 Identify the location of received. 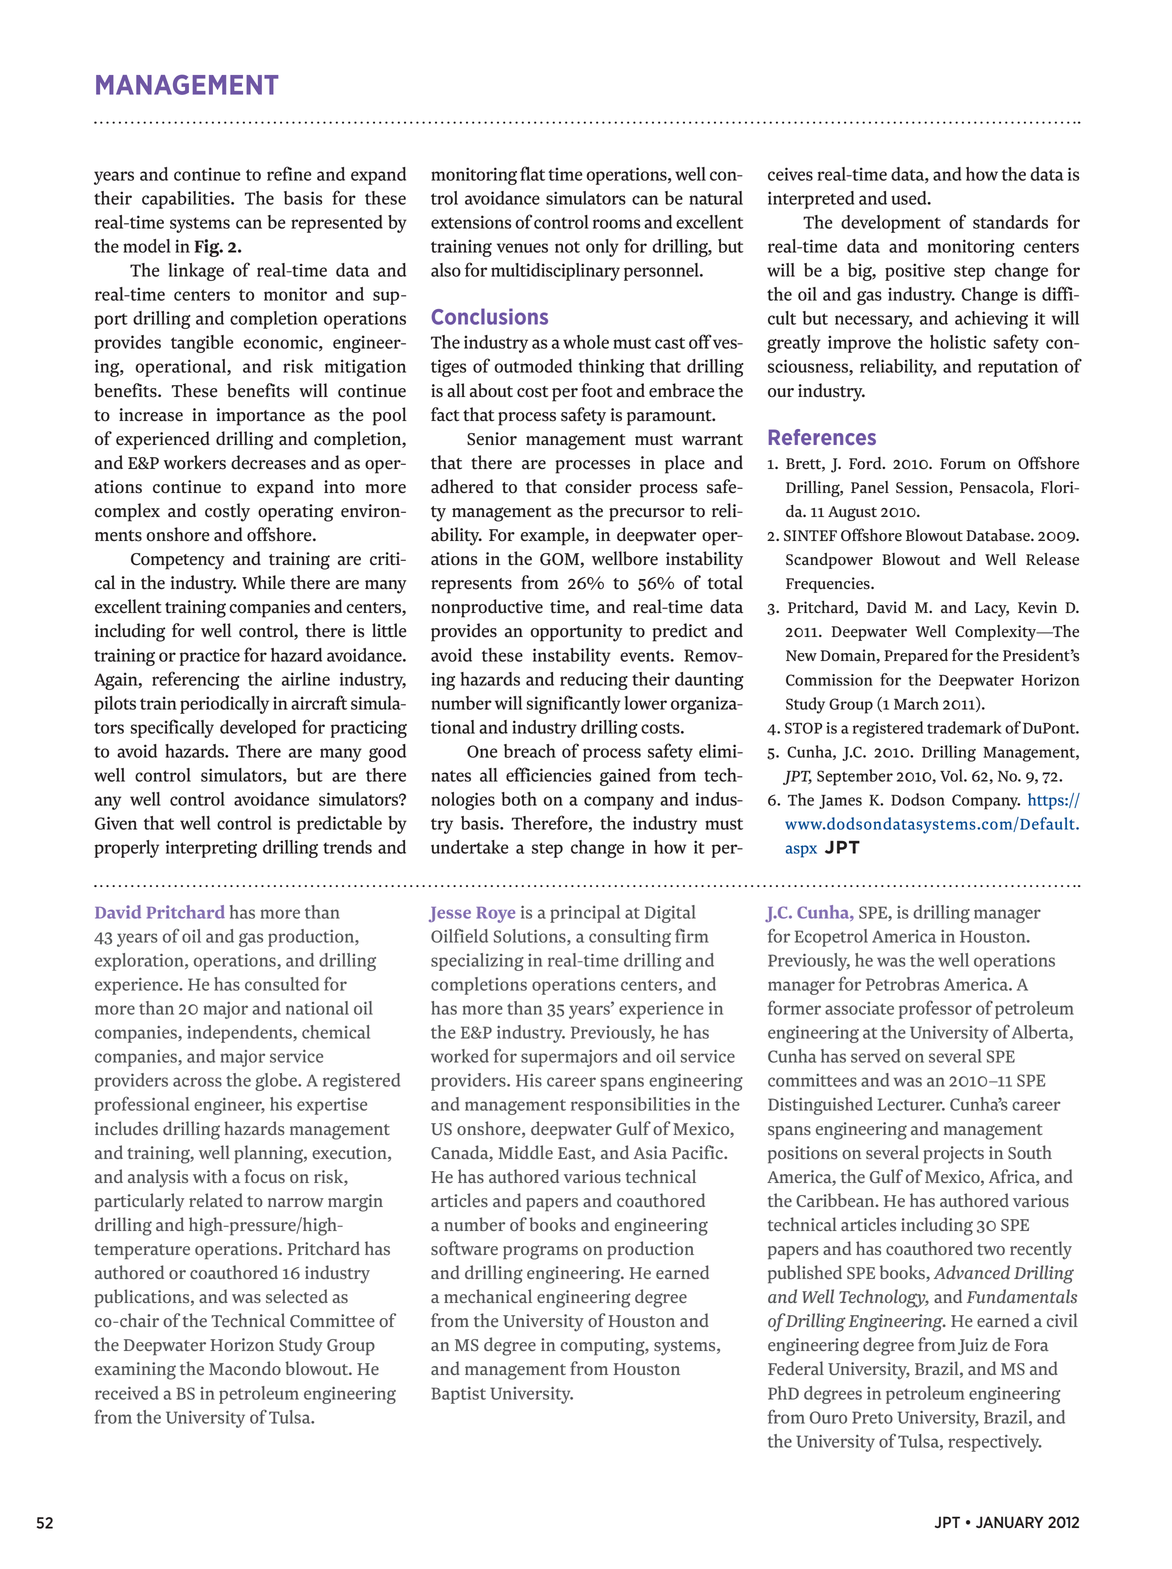
(127, 1393).
